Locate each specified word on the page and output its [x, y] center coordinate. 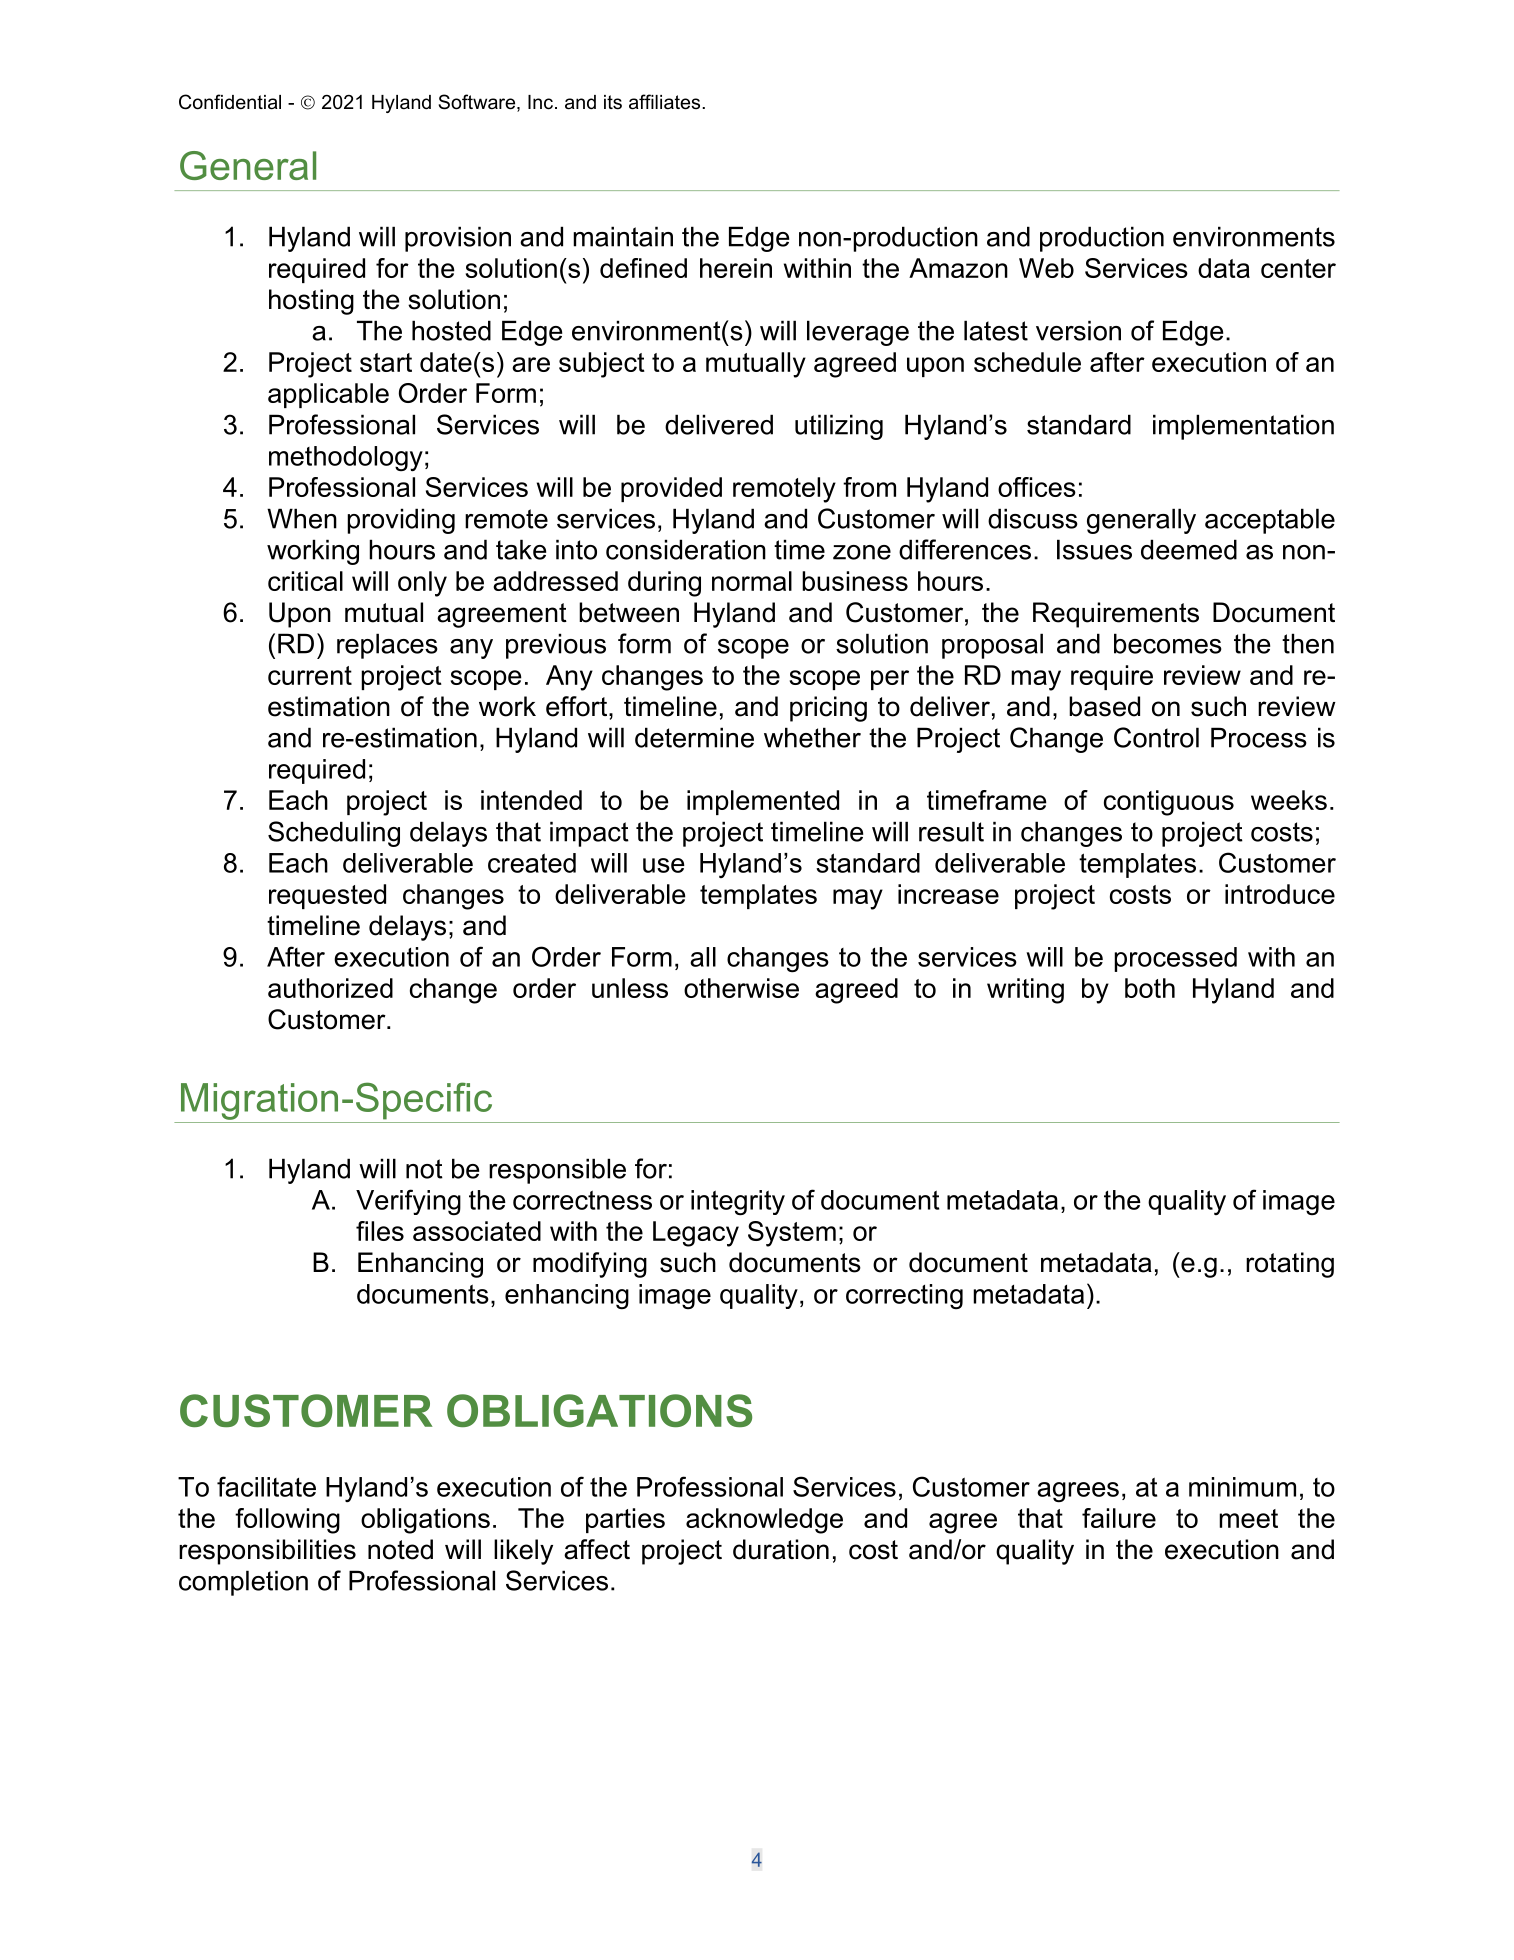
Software [478, 103]
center [1298, 268]
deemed [1189, 549]
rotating [1290, 1265]
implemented [763, 802]
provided [671, 489]
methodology [346, 458]
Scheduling [334, 834]
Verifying [408, 1202]
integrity [738, 1203]
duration [781, 1549]
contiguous [1169, 803]
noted [400, 1549]
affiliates [666, 102]
